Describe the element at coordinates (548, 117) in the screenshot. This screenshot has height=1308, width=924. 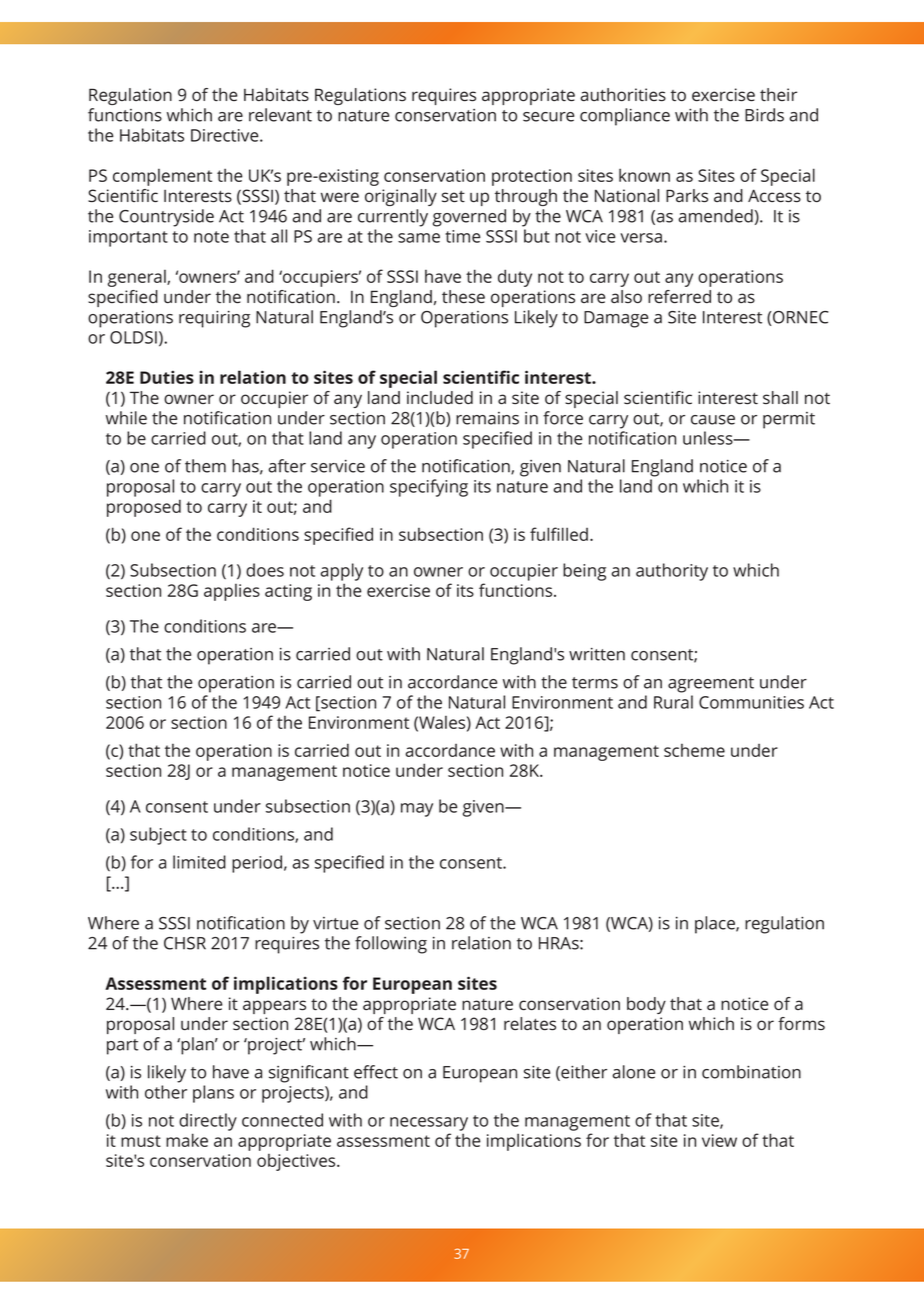
I see `secure` at that location.
